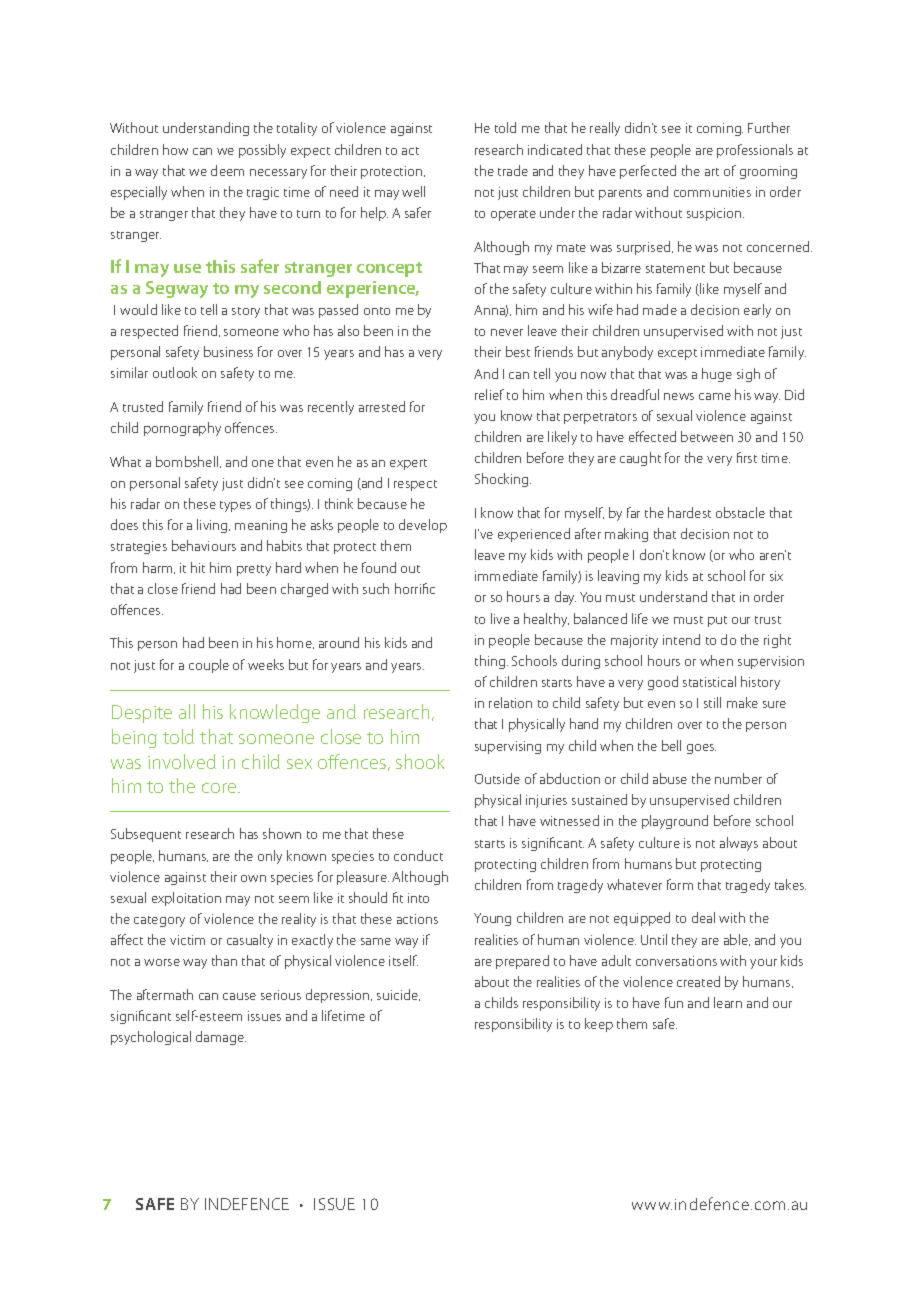 The image size is (924, 1308). I want to click on obstacle, so click(740, 512).
